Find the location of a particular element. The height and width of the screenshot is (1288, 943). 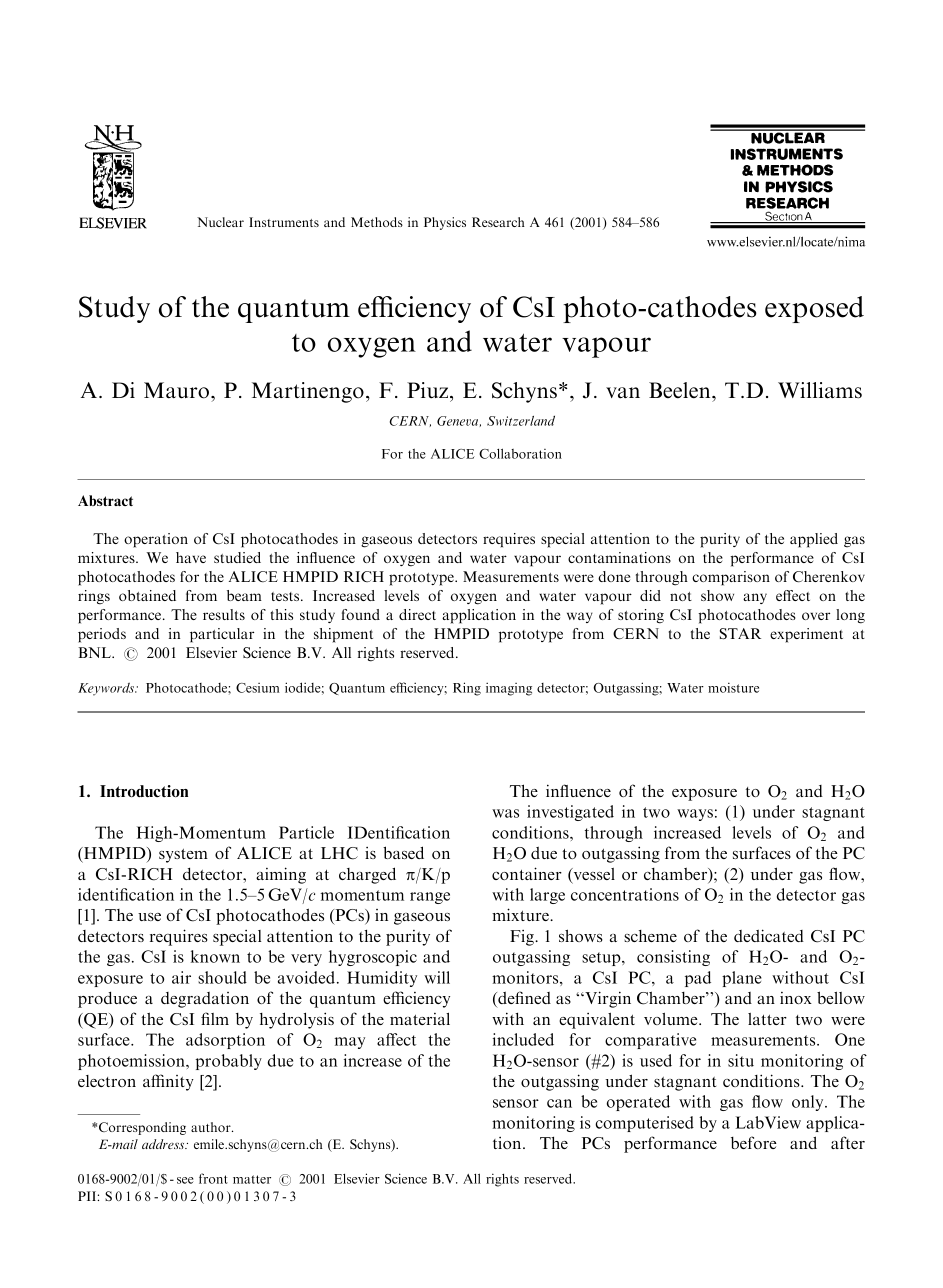

address is located at coordinates (164, 1144).
